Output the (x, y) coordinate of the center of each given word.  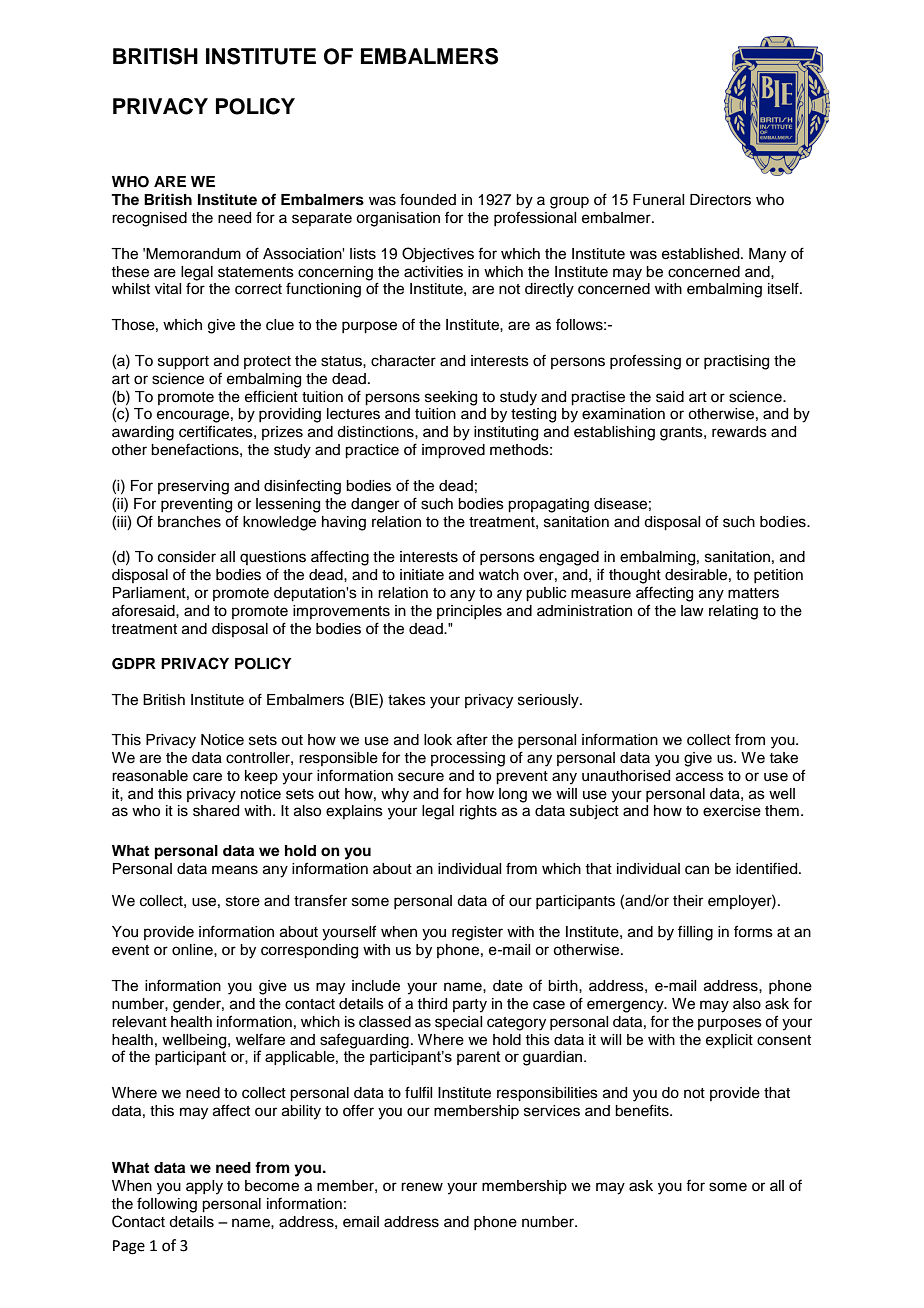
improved (453, 451)
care (207, 777)
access (700, 777)
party (470, 1006)
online (193, 950)
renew (422, 1187)
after (472, 739)
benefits (643, 1110)
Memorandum (193, 254)
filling (695, 933)
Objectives (438, 255)
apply (204, 1187)
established (702, 254)
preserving (193, 487)
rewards (739, 432)
